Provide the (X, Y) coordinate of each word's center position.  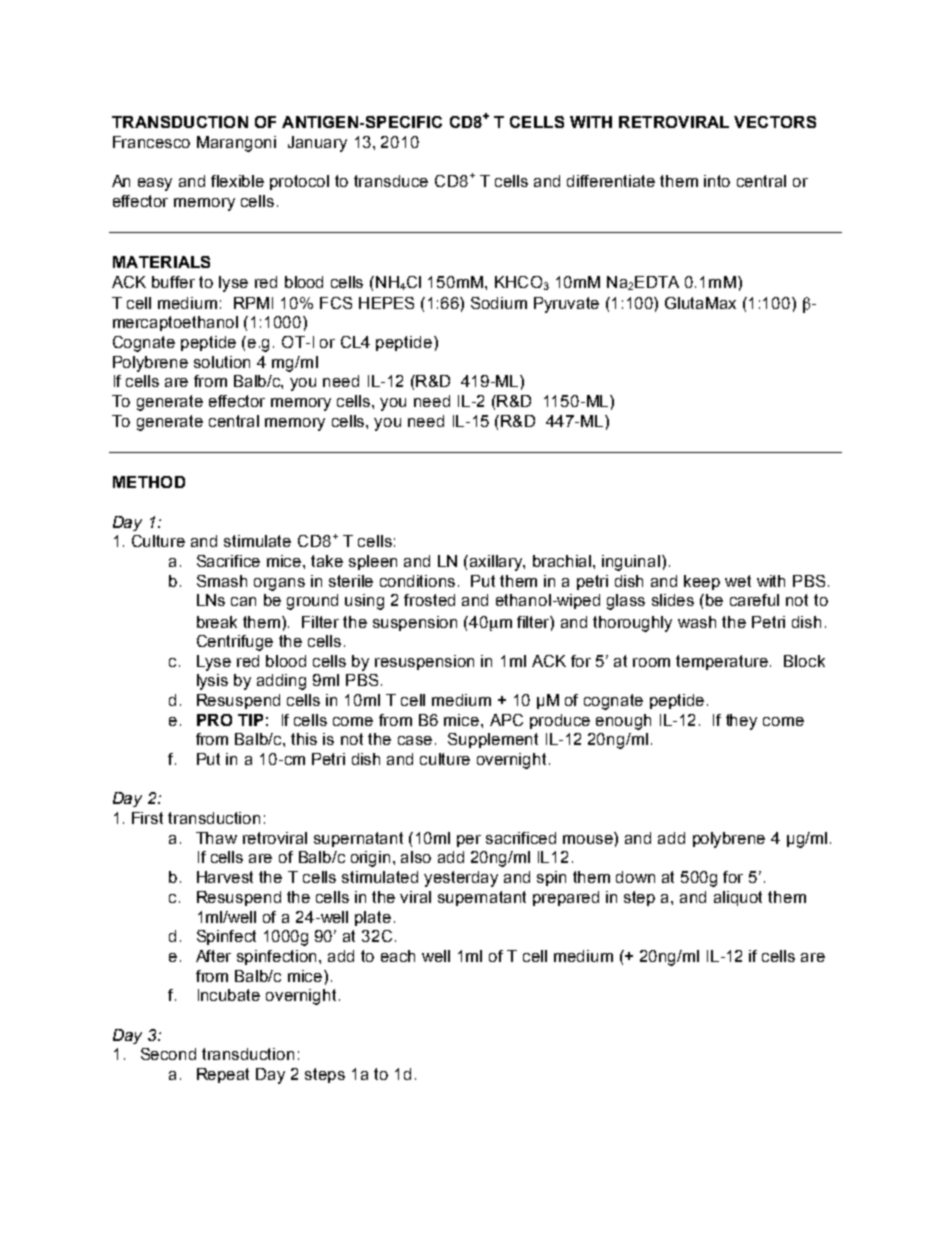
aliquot (738, 898)
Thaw (216, 838)
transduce (391, 181)
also (416, 857)
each (398, 956)
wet (738, 581)
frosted (429, 600)
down (635, 877)
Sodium (499, 303)
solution (222, 362)
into (717, 181)
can (243, 601)
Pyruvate (566, 305)
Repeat (223, 1075)
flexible (237, 181)
